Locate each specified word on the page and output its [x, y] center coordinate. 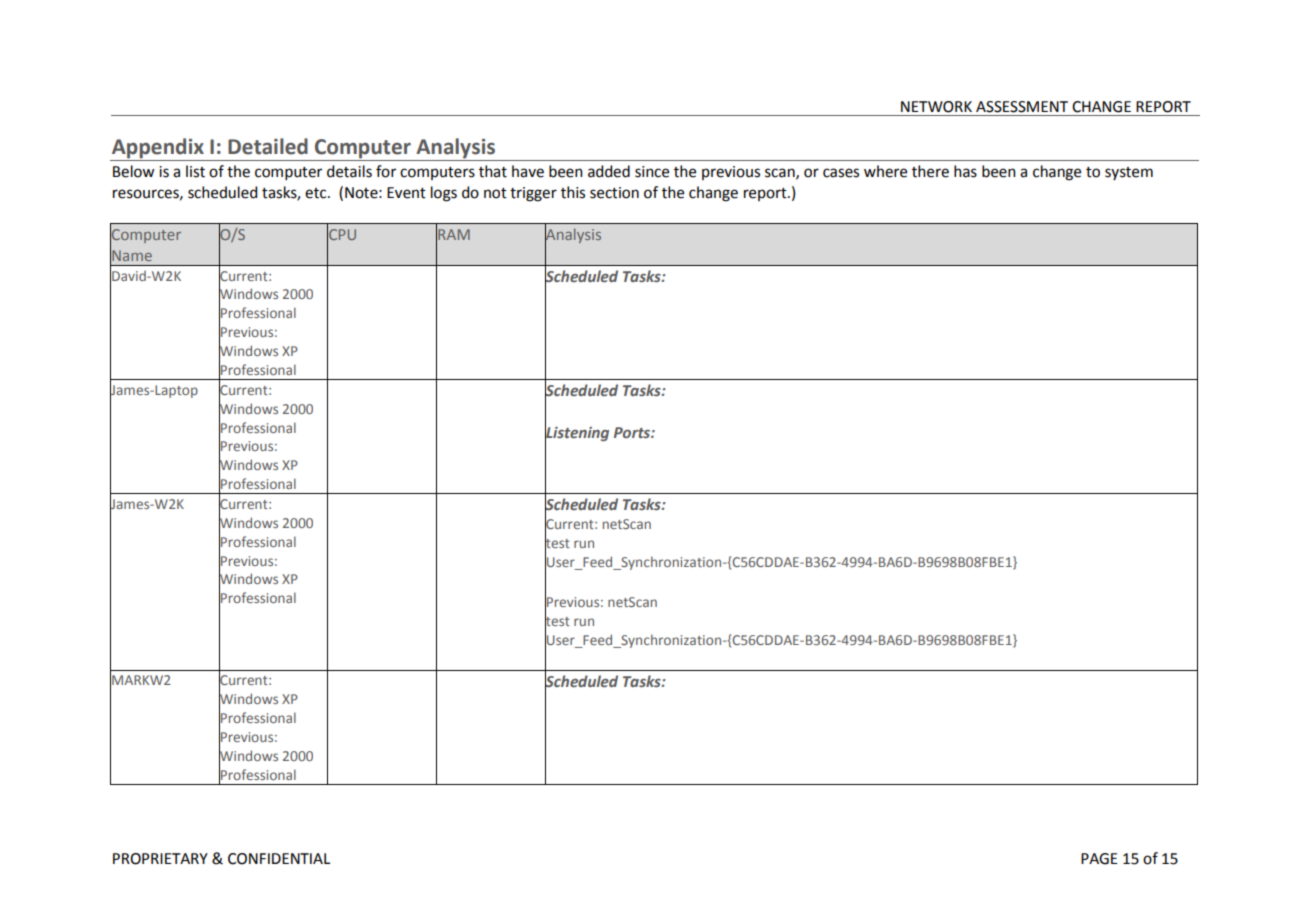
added [609, 171]
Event [406, 193]
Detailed [268, 146]
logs [444, 194]
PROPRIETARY [160, 859]
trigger [533, 194]
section [614, 193]
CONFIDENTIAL [279, 859]
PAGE [1099, 859]
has [965, 171]
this [573, 192]
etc [317, 193]
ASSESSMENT [1022, 107]
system [1129, 173]
